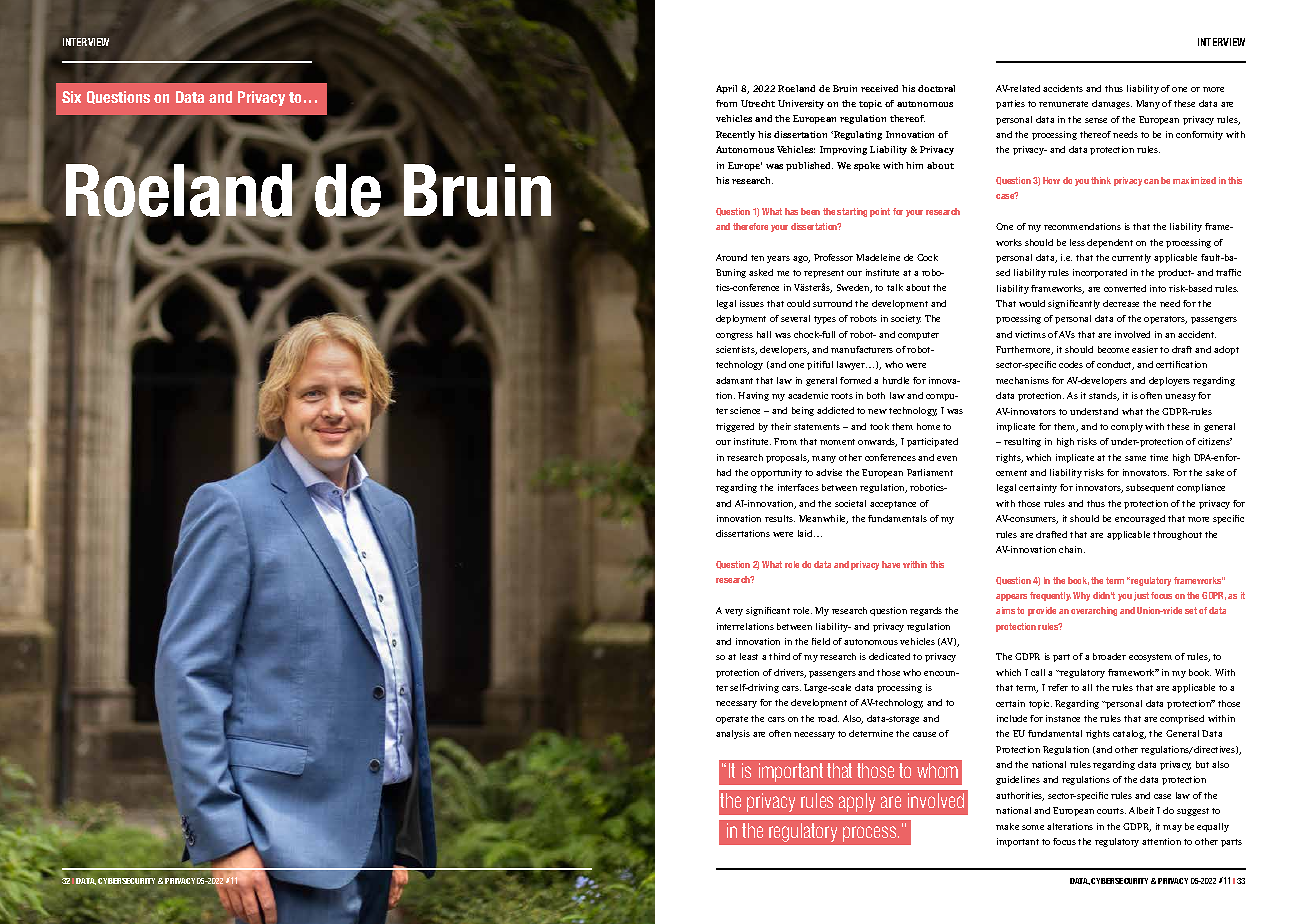 The width and height of the page is (1308, 924). I want to click on deployment, so click(741, 319).
